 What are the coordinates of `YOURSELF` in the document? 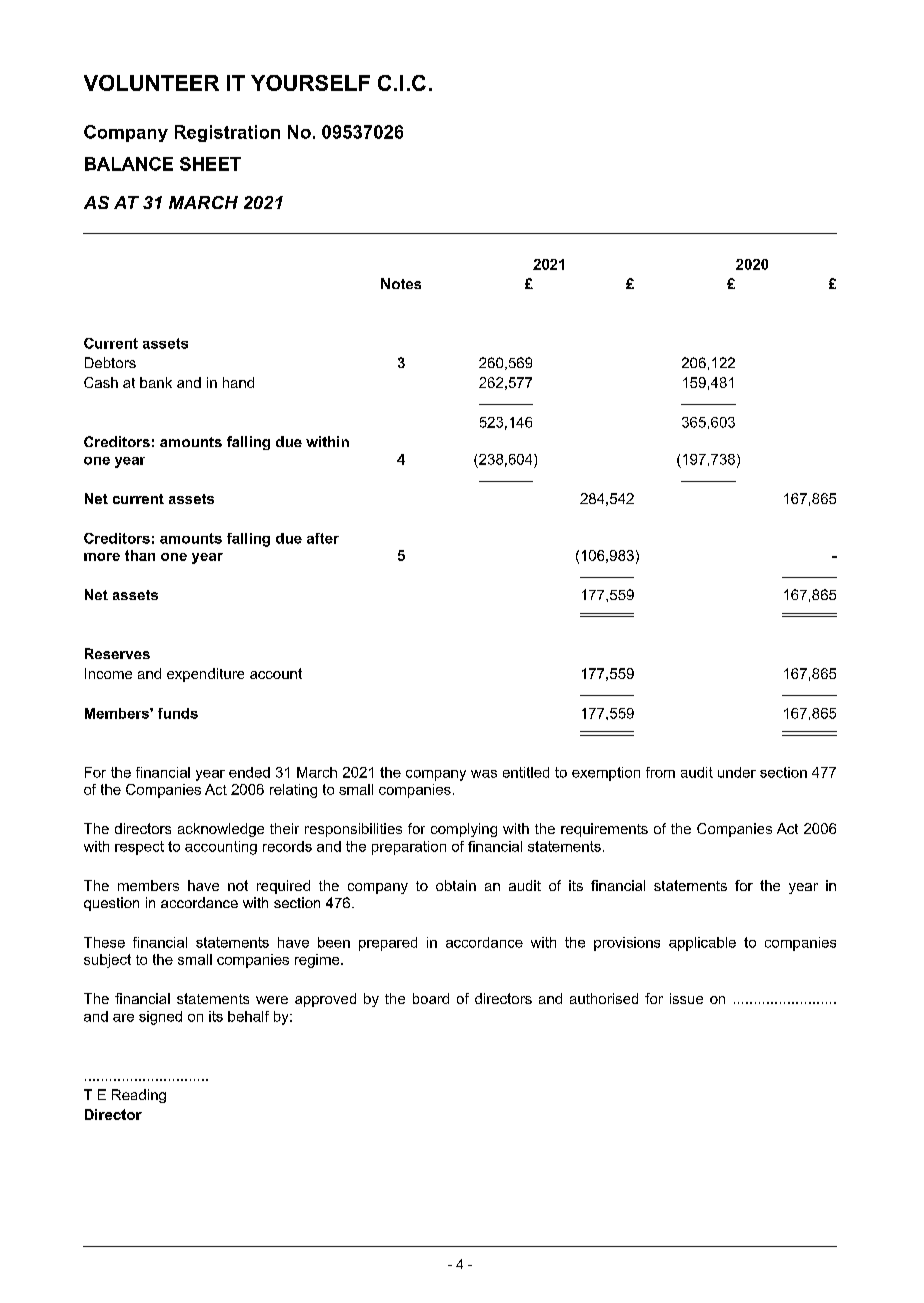 It's located at (310, 83).
